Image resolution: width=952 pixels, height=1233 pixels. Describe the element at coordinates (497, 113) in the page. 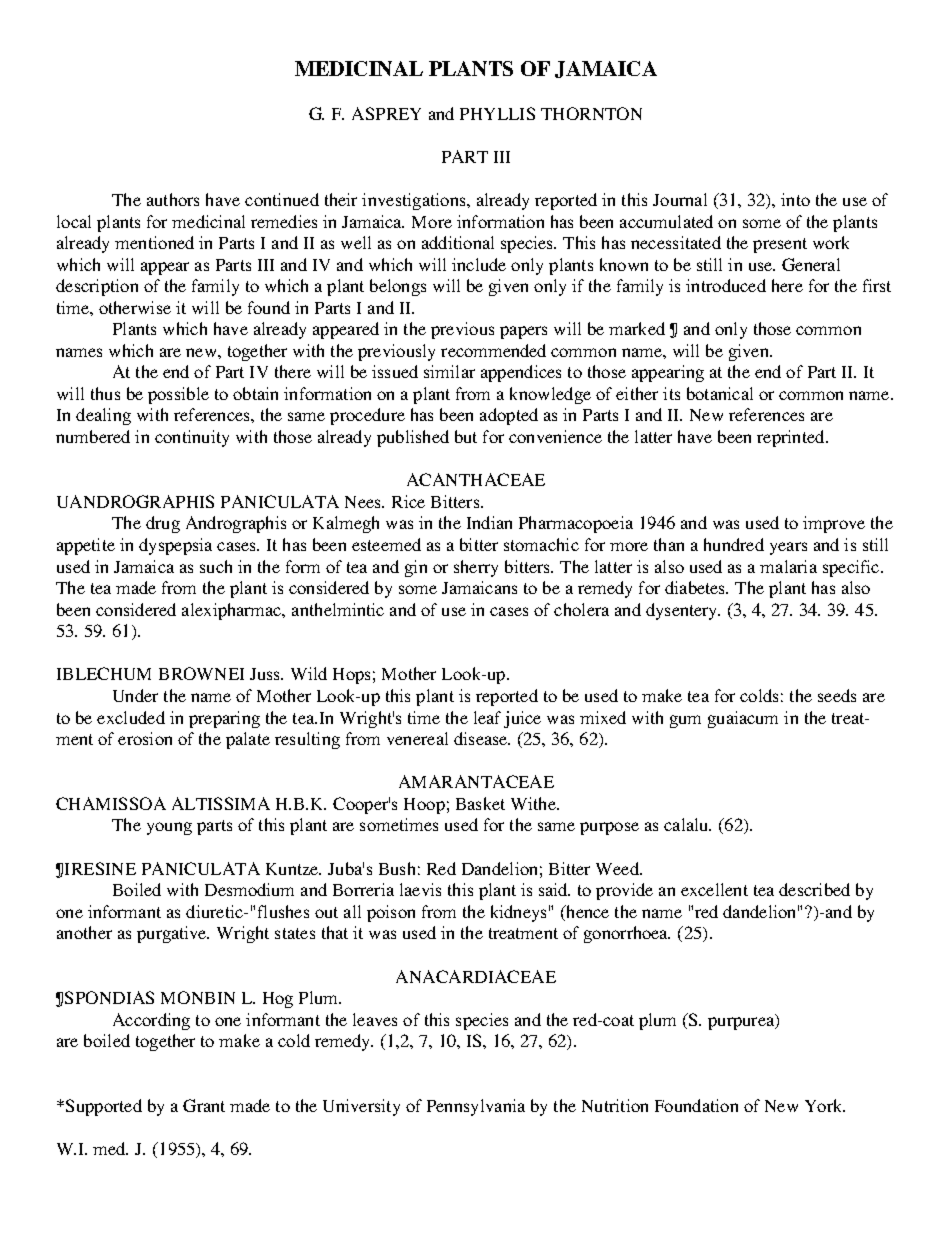

I see `PHYLLIS` at that location.
